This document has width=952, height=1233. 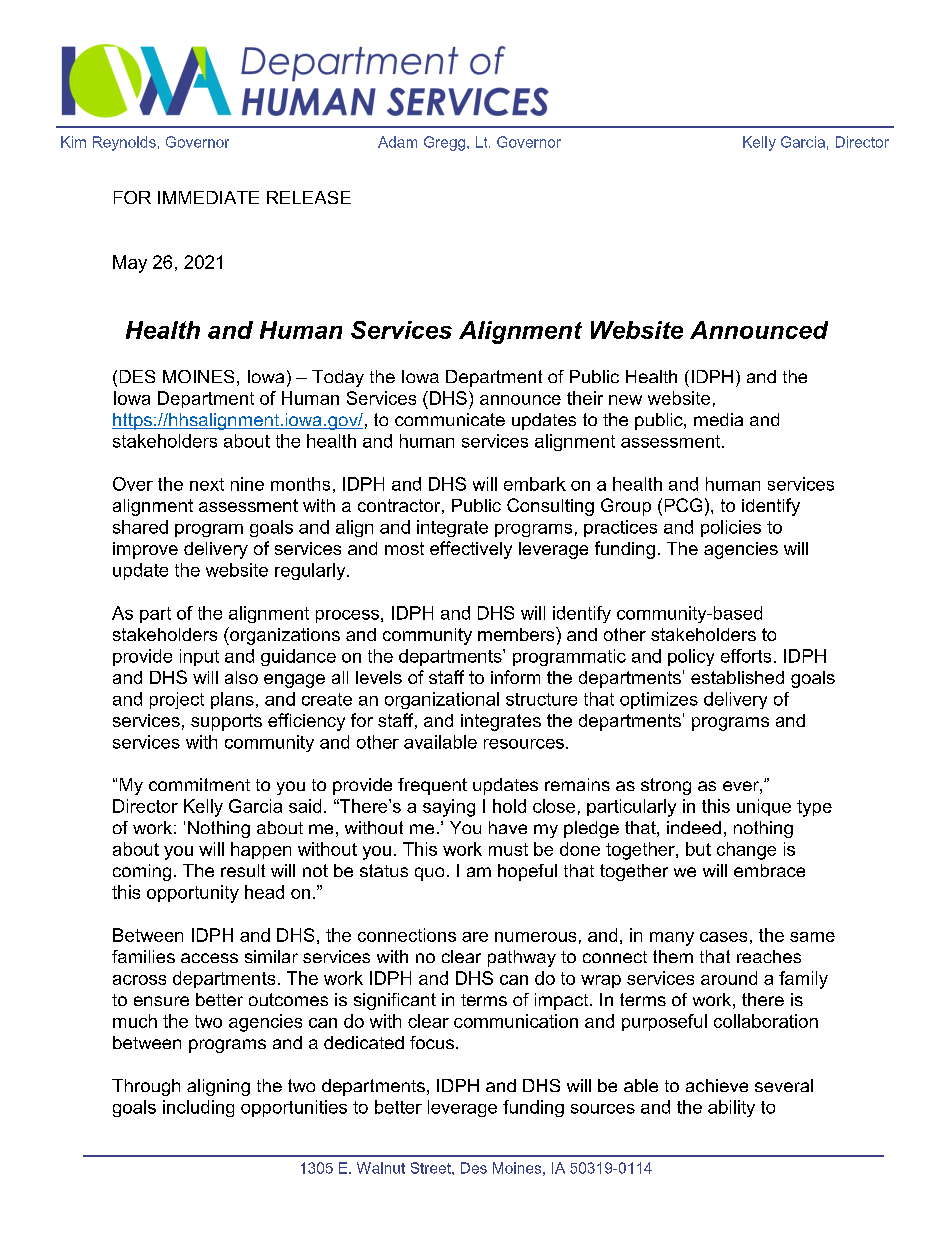 What do you see at coordinates (442, 700) in the document?
I see `organizational` at bounding box center [442, 700].
